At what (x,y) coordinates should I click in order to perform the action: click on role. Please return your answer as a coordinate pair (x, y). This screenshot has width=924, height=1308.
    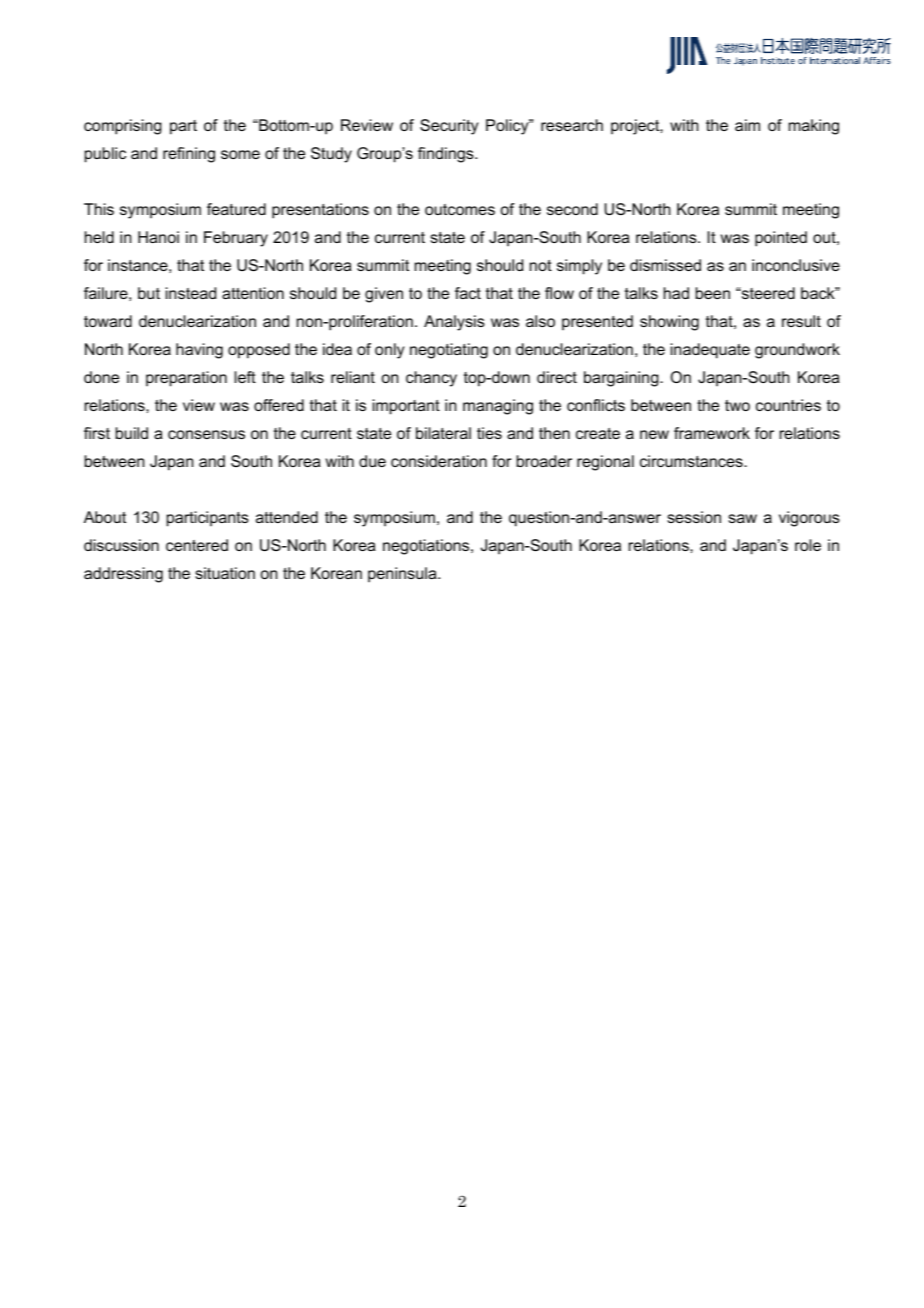
    Looking at the image, I should click on (808, 545).
